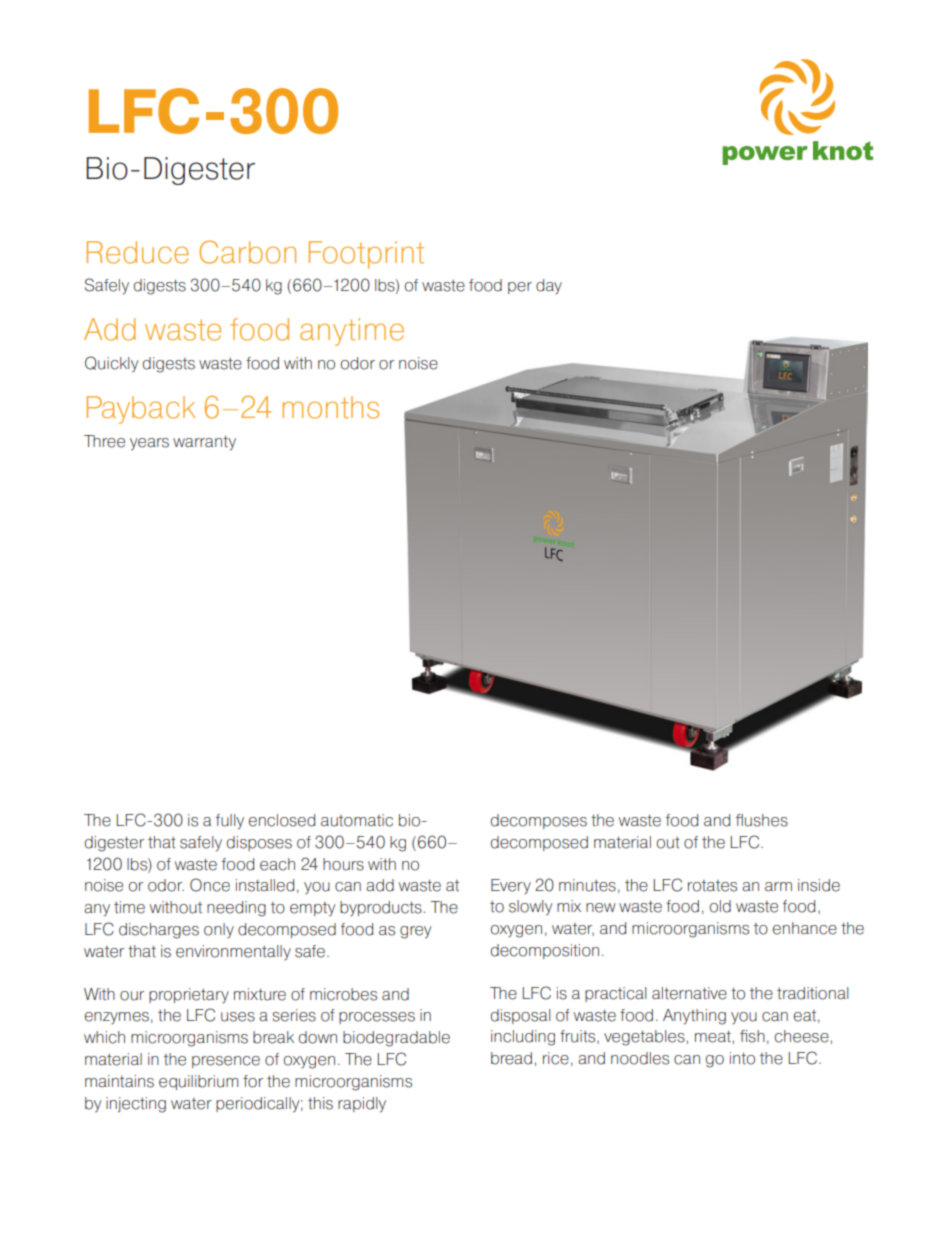 This screenshot has width=952, height=1233. Describe the element at coordinates (511, 1058) in the screenshot. I see `bread` at that location.
